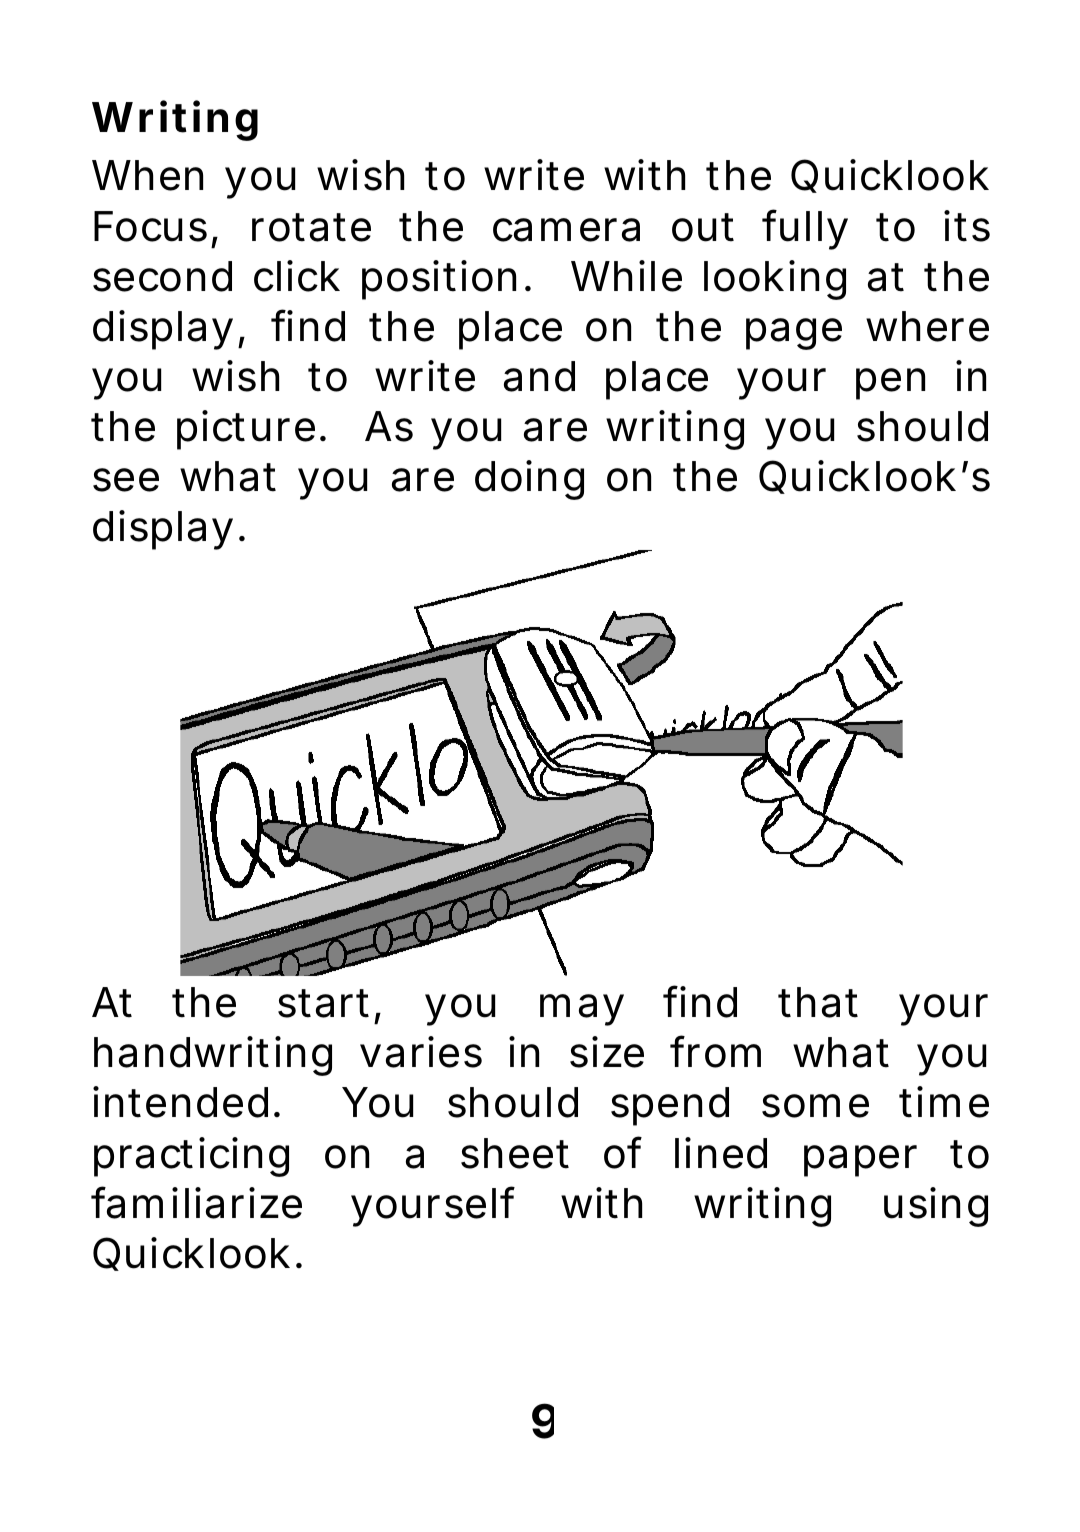 Image resolution: width=1080 pixels, height=1532 pixels. What do you see at coordinates (529, 480) in the page?
I see `doing` at bounding box center [529, 480].
